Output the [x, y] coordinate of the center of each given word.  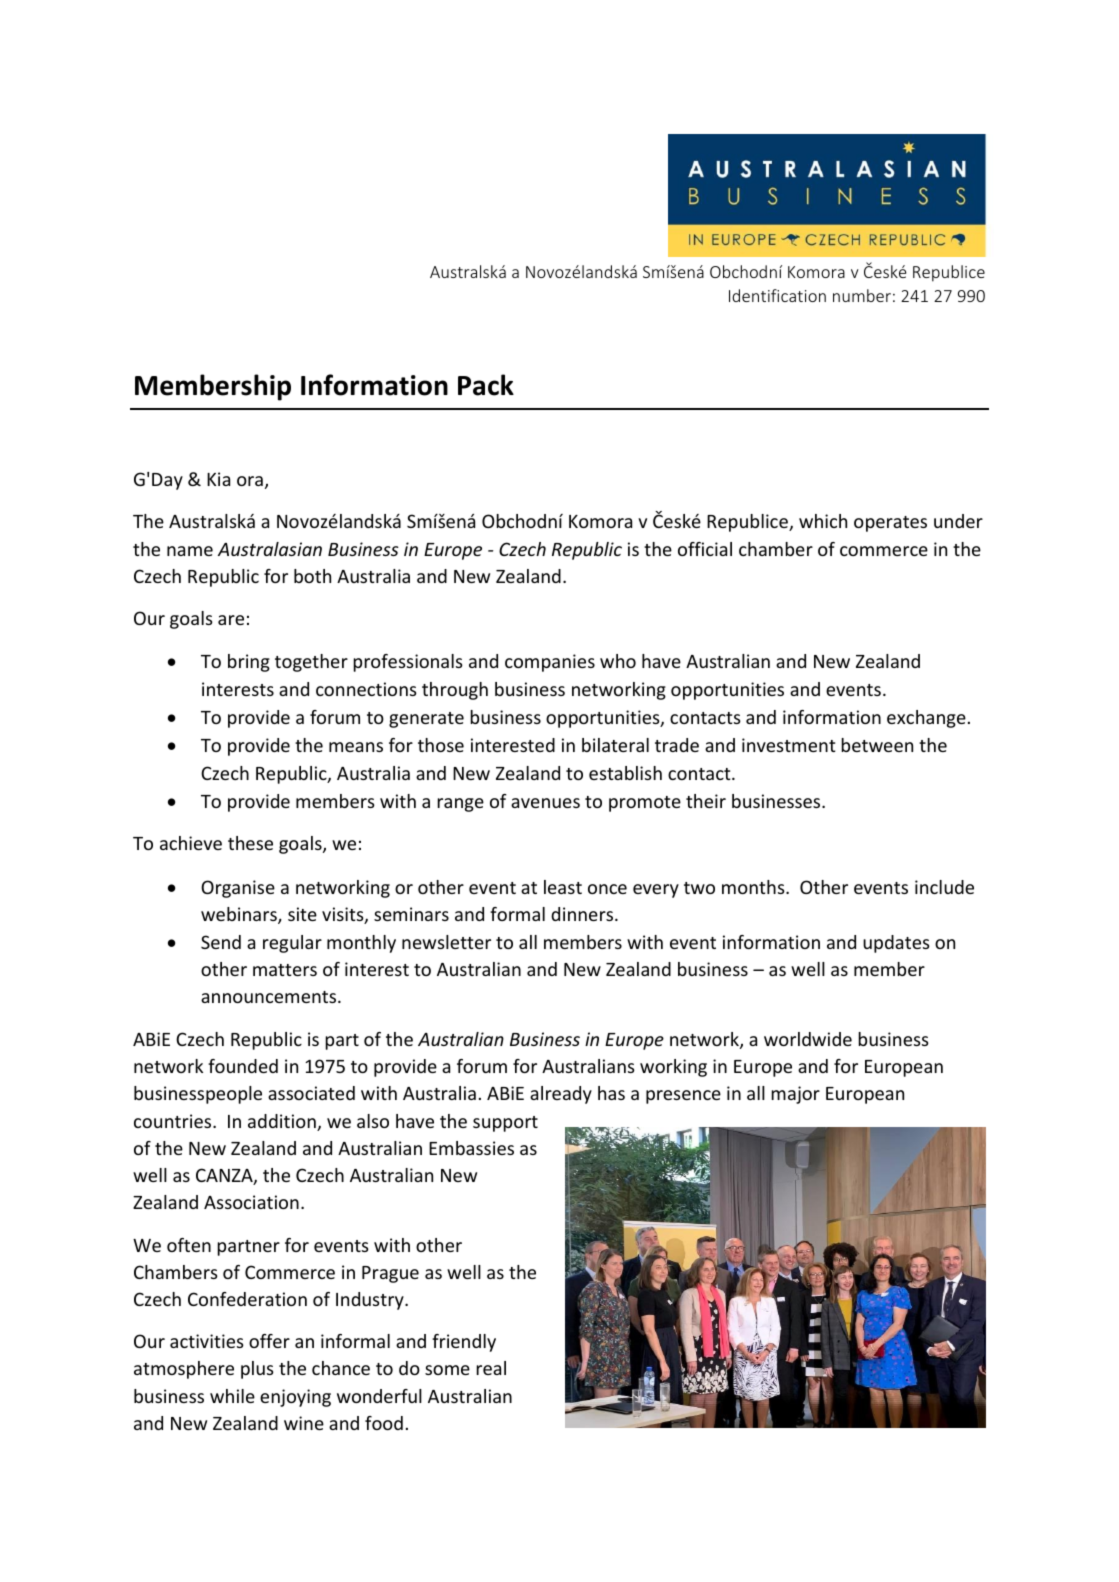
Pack [486, 385]
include [944, 887]
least [563, 887]
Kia [218, 479]
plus [257, 1370]
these [250, 843]
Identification [777, 295]
